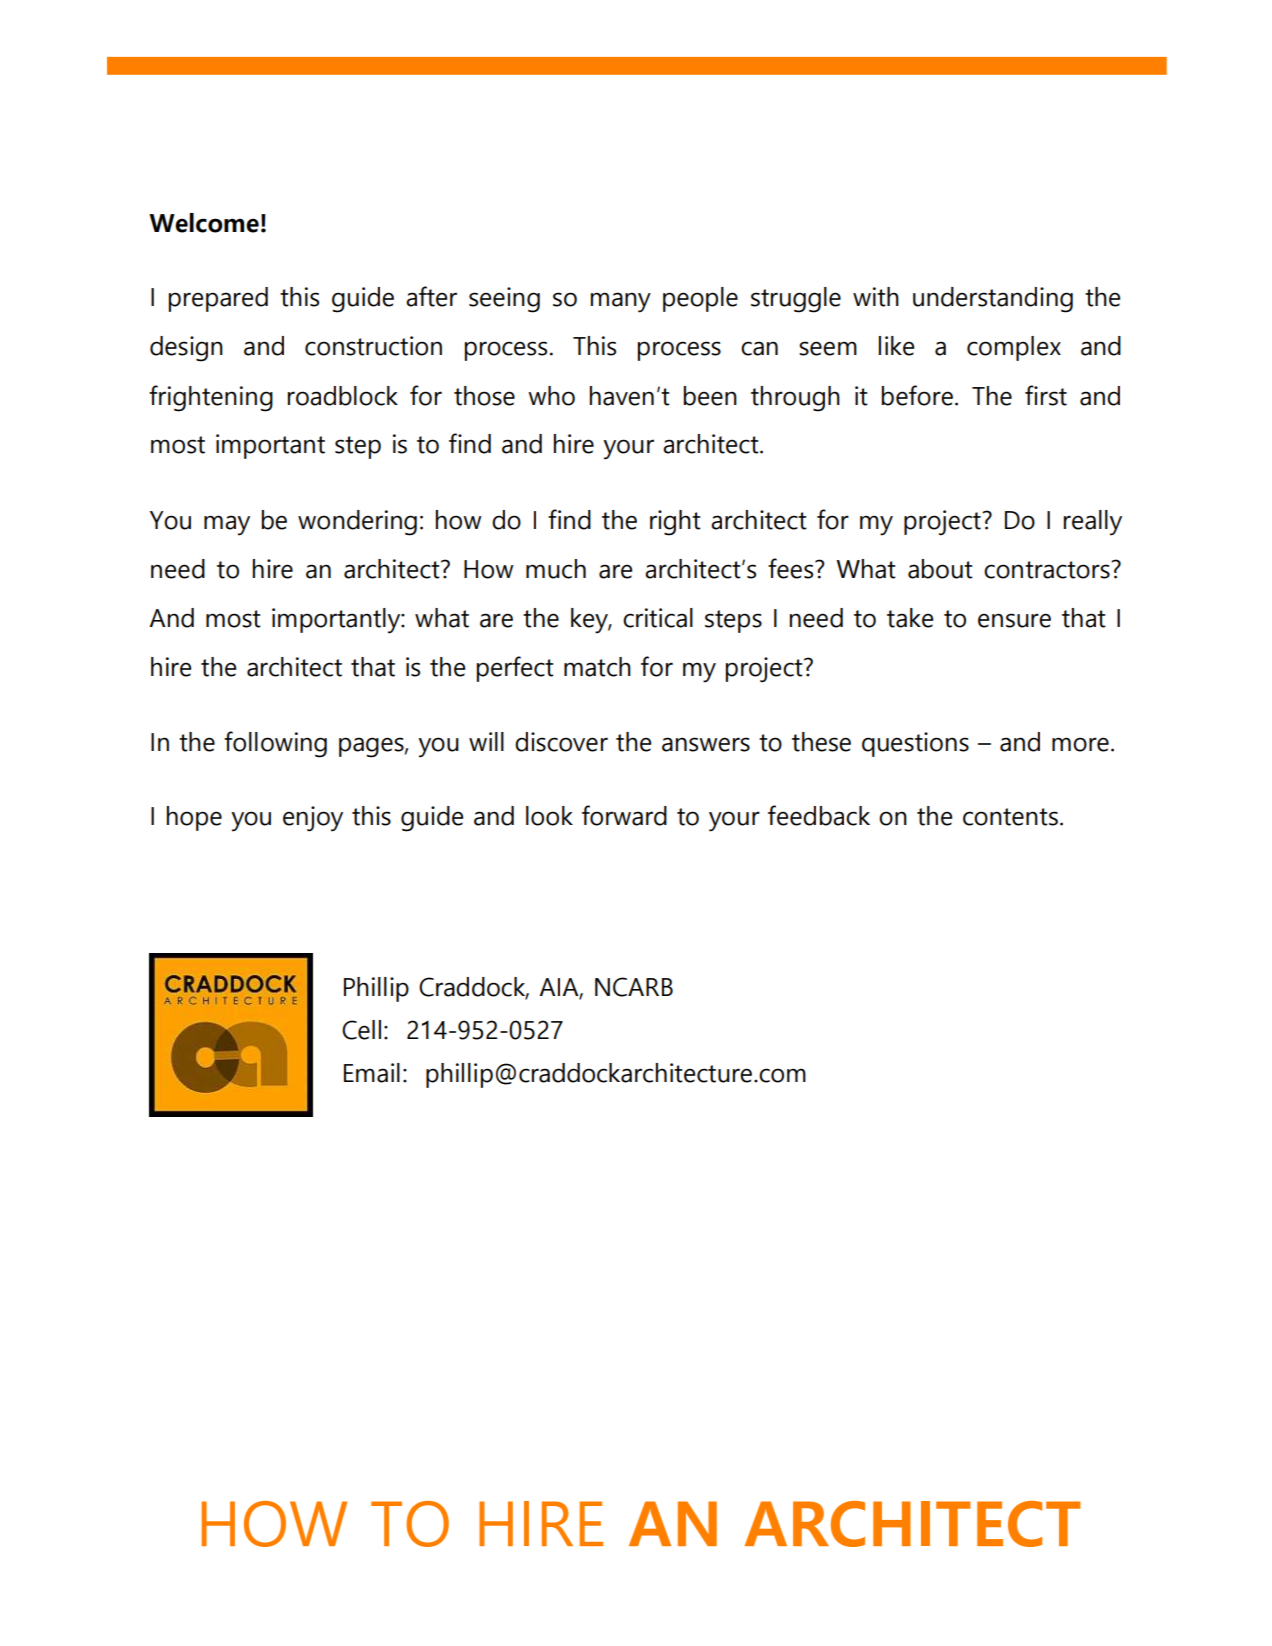 The width and height of the image is (1272, 1646). What do you see at coordinates (1014, 620) in the image?
I see `ensure` at bounding box center [1014, 620].
